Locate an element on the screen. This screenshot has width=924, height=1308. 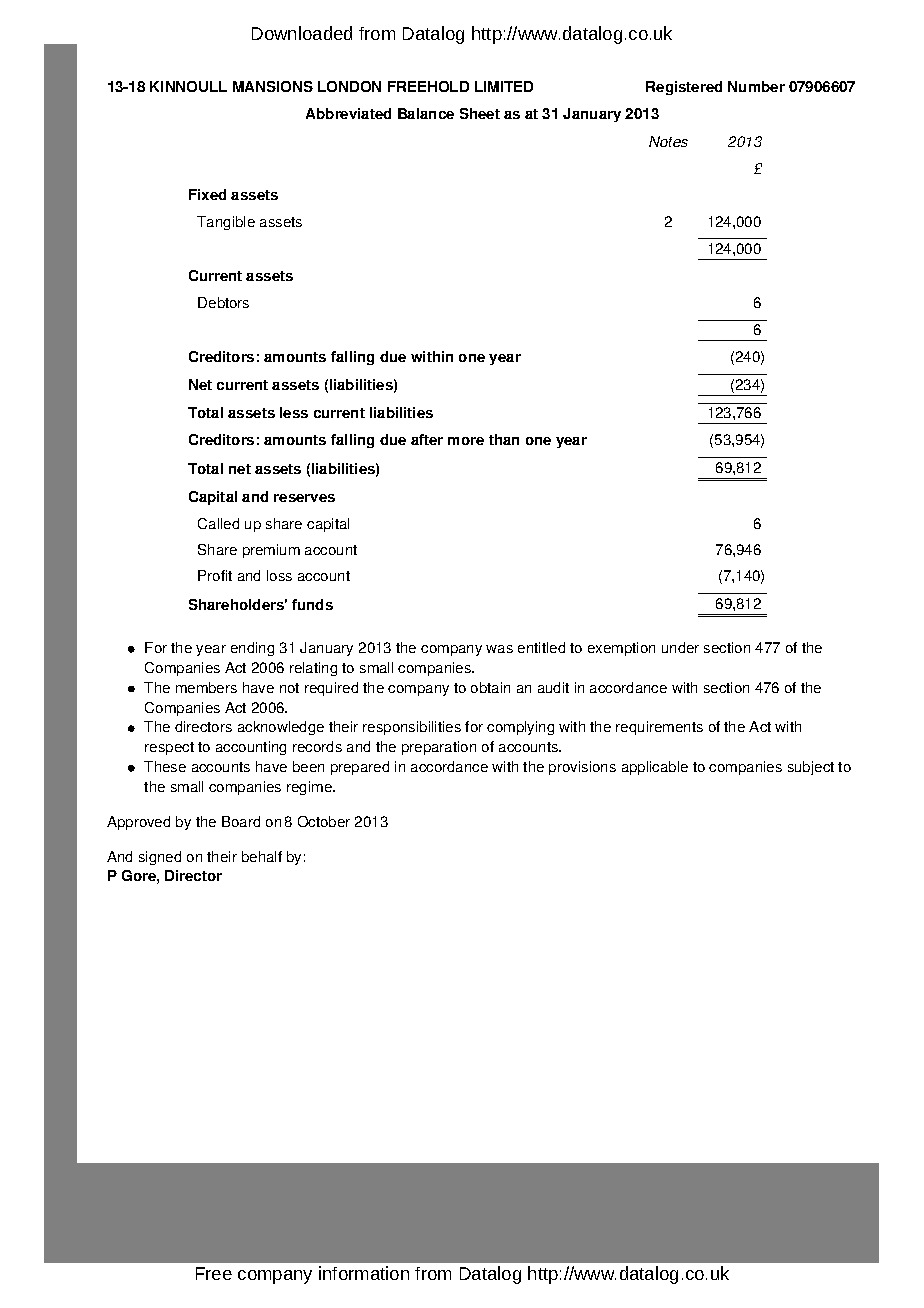
than is located at coordinates (504, 439).
